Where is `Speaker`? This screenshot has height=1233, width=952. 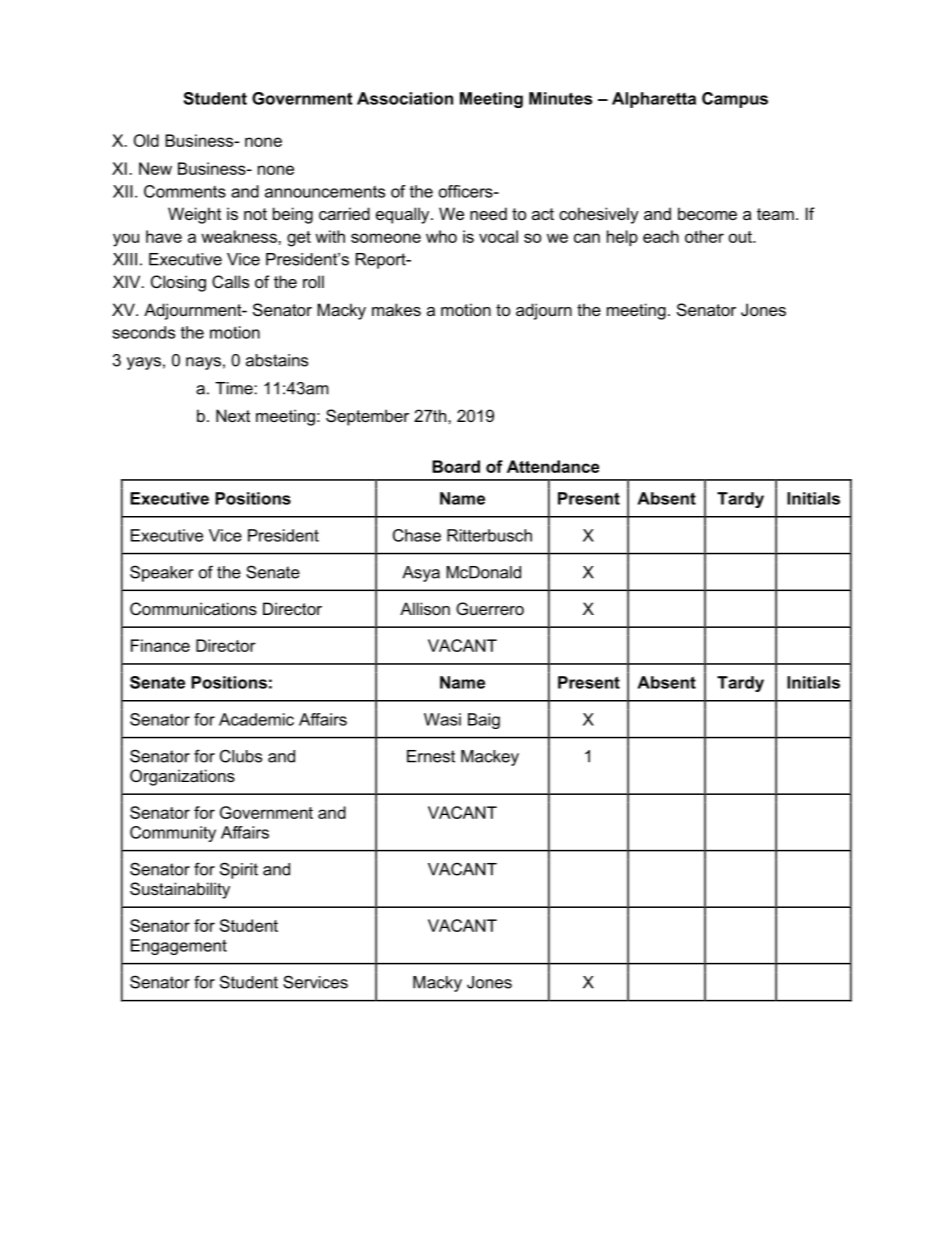 Speaker is located at coordinates (161, 573).
